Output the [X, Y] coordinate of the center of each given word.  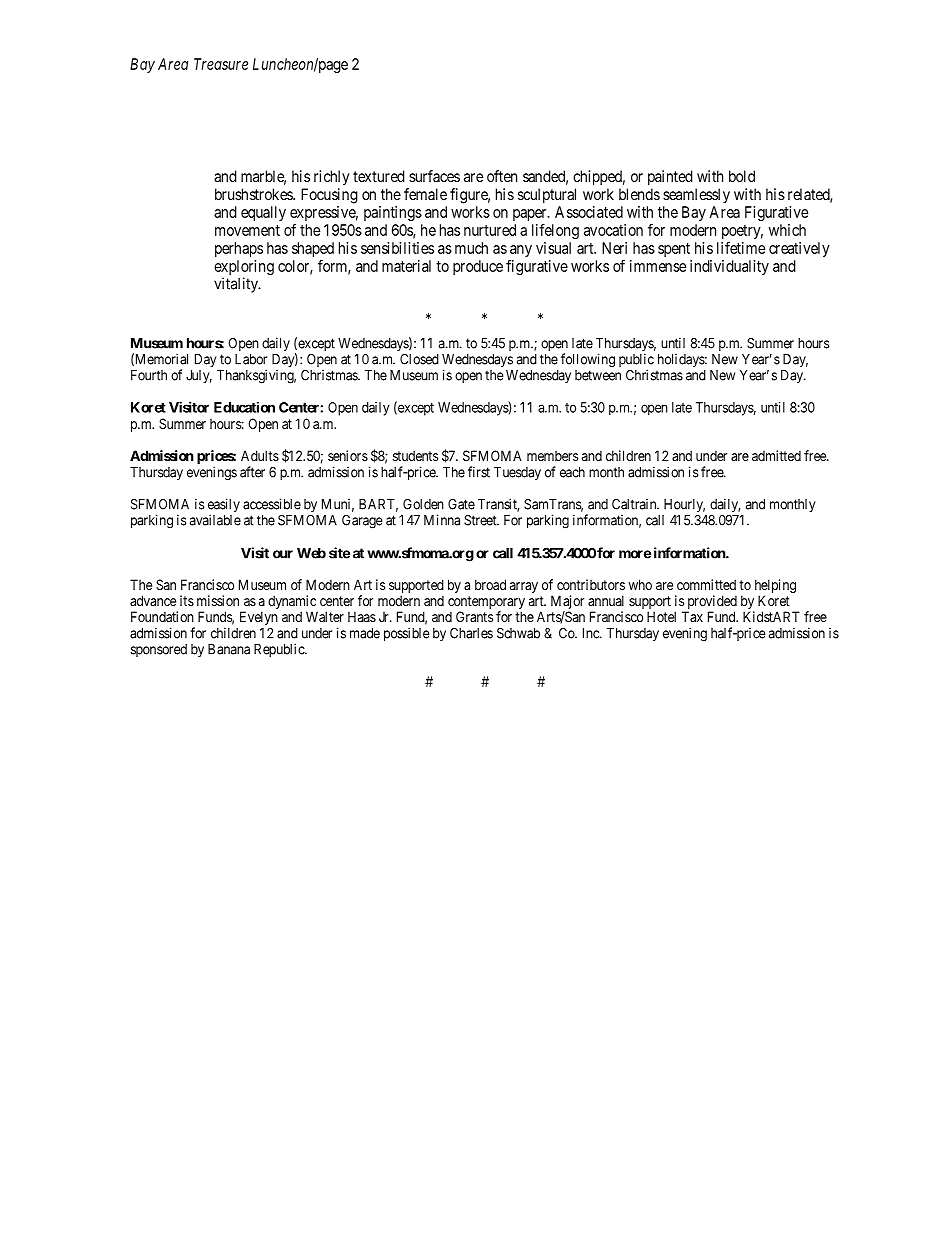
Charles [471, 633]
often [502, 176]
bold [742, 176]
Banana [229, 649]
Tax [692, 616]
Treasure [221, 64]
